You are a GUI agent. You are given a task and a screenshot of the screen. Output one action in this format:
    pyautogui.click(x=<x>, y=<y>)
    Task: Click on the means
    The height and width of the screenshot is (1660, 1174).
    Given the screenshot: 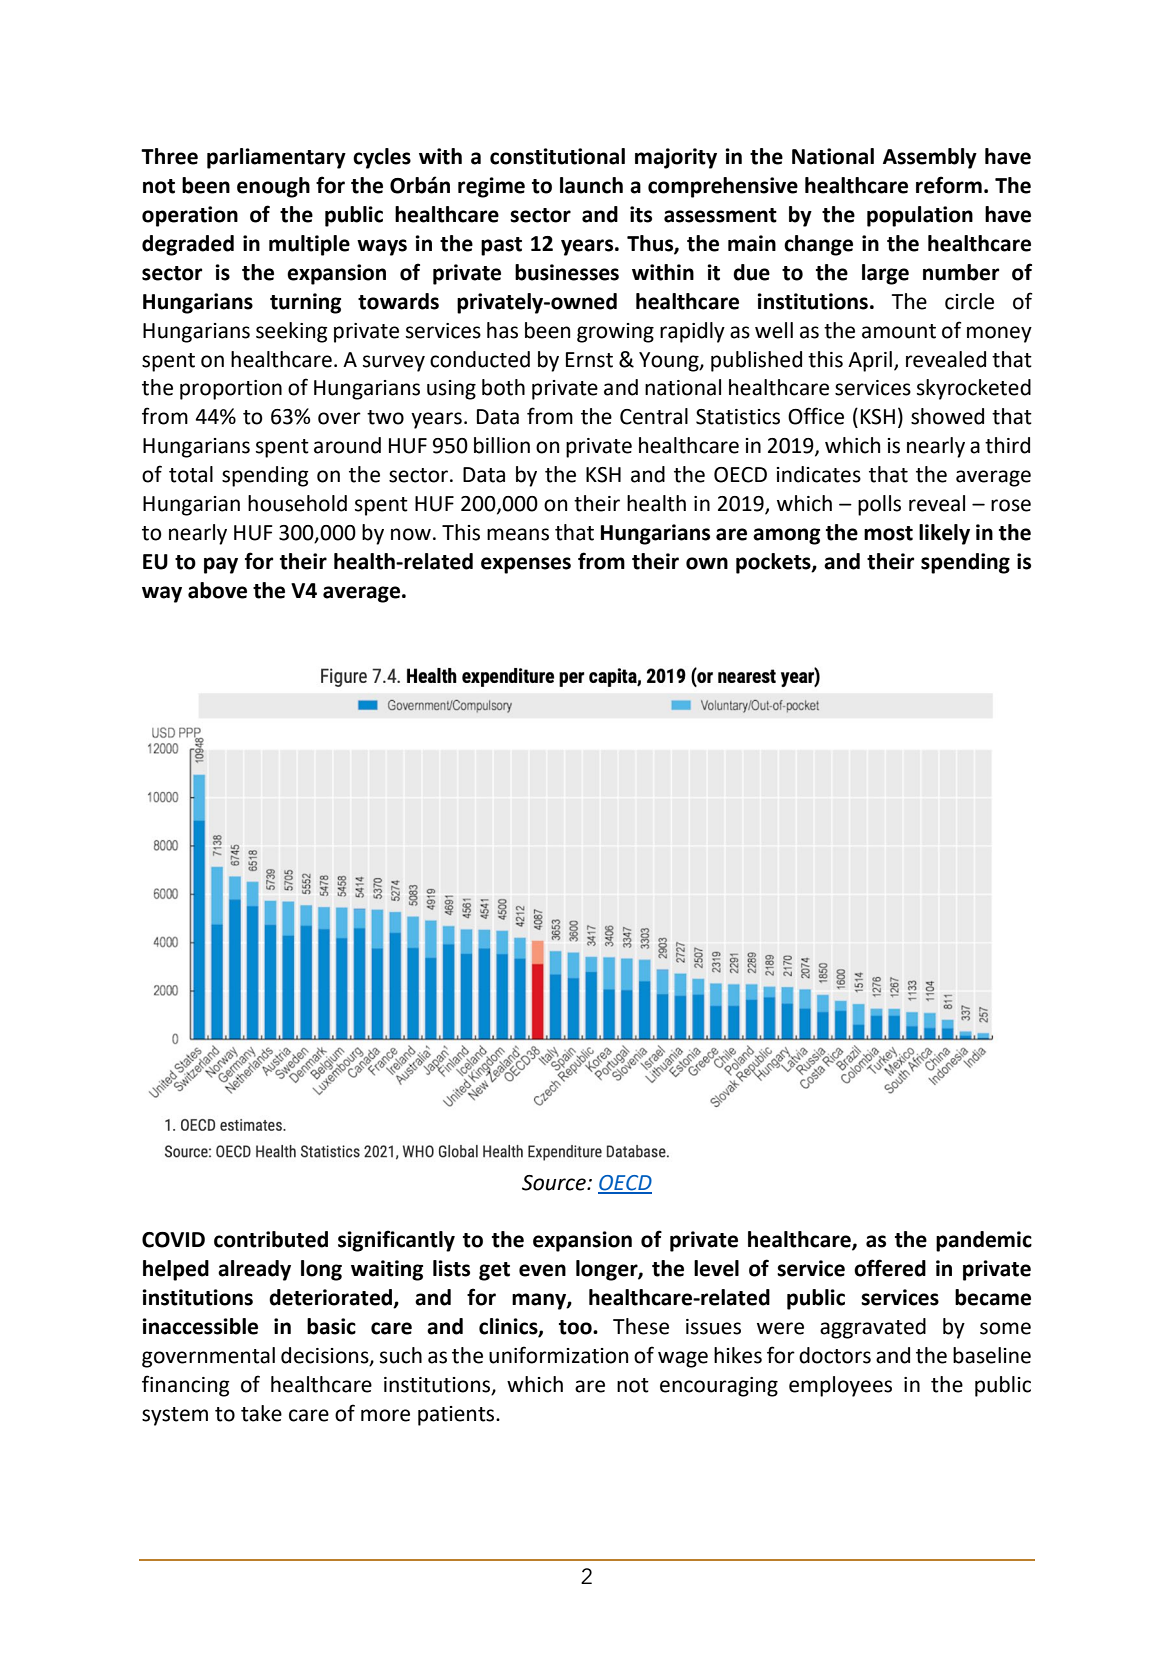 What is the action you would take?
    pyautogui.click(x=518, y=534)
